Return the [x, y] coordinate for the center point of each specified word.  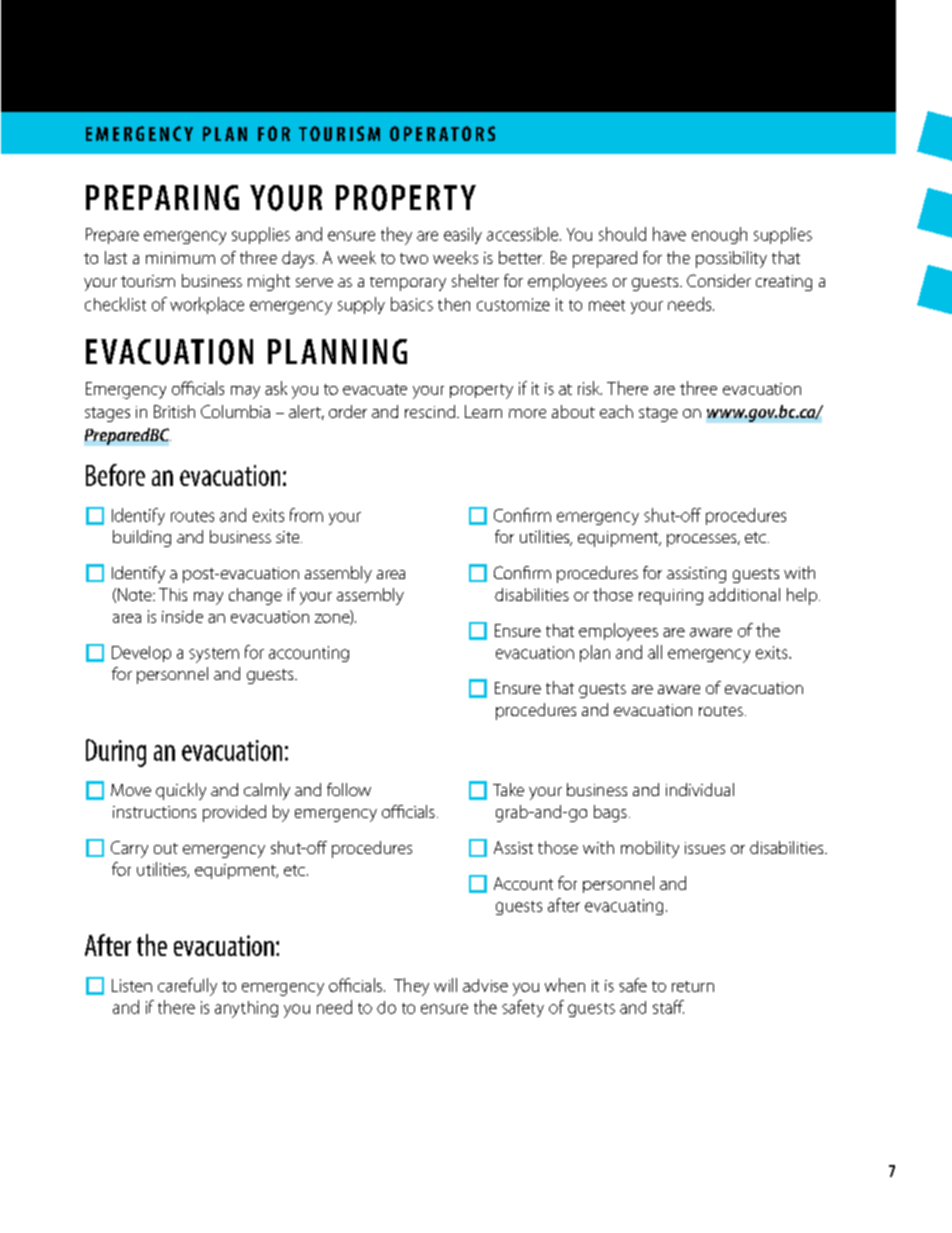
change [255, 596]
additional [744, 594]
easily [463, 235]
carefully [187, 987]
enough [719, 235]
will [445, 985]
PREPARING [162, 197]
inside [182, 616]
